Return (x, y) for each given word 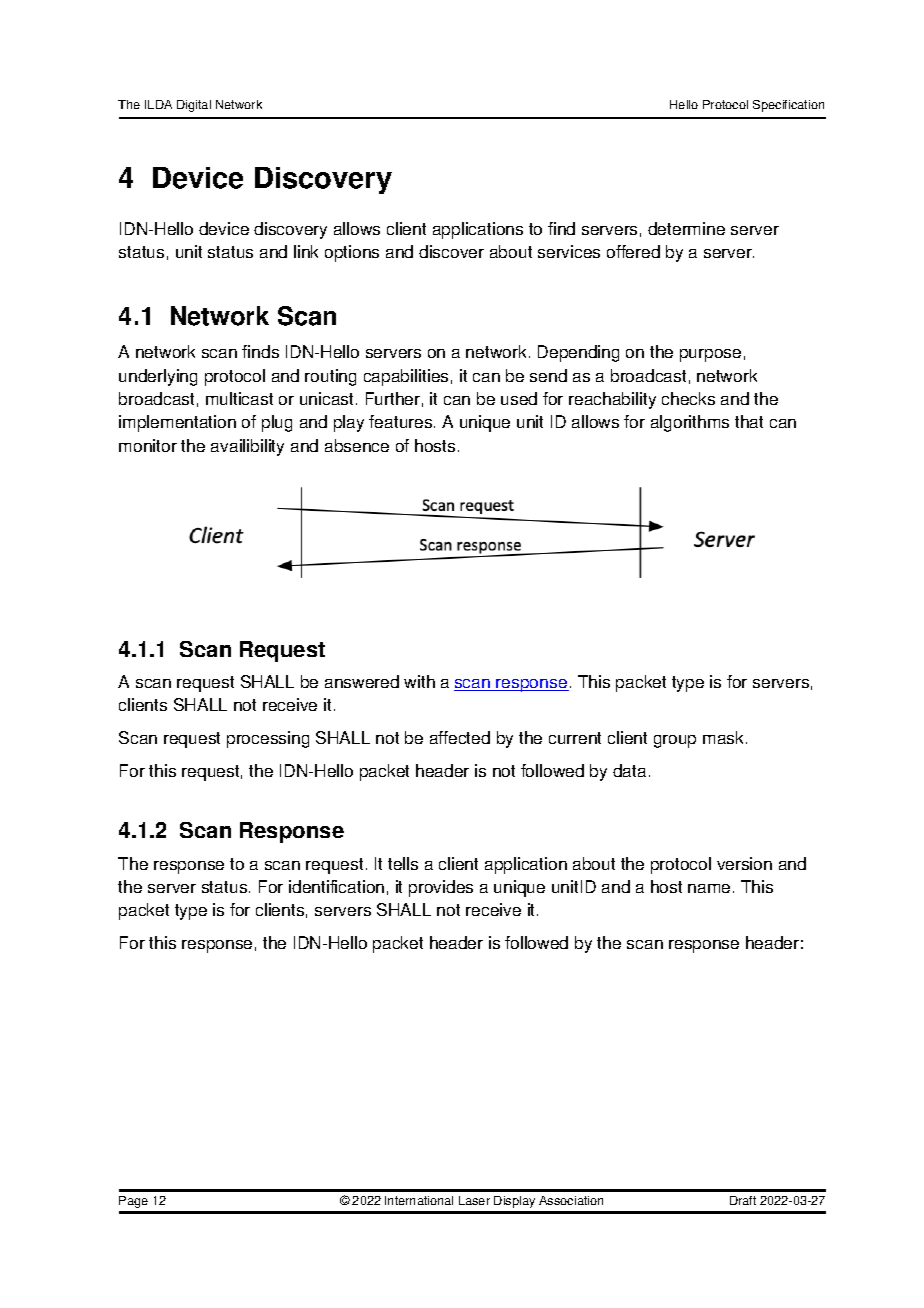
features (402, 421)
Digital (194, 106)
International (419, 1200)
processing (268, 739)
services (569, 251)
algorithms (690, 423)
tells (403, 863)
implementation (177, 423)
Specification (788, 106)
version (744, 863)
